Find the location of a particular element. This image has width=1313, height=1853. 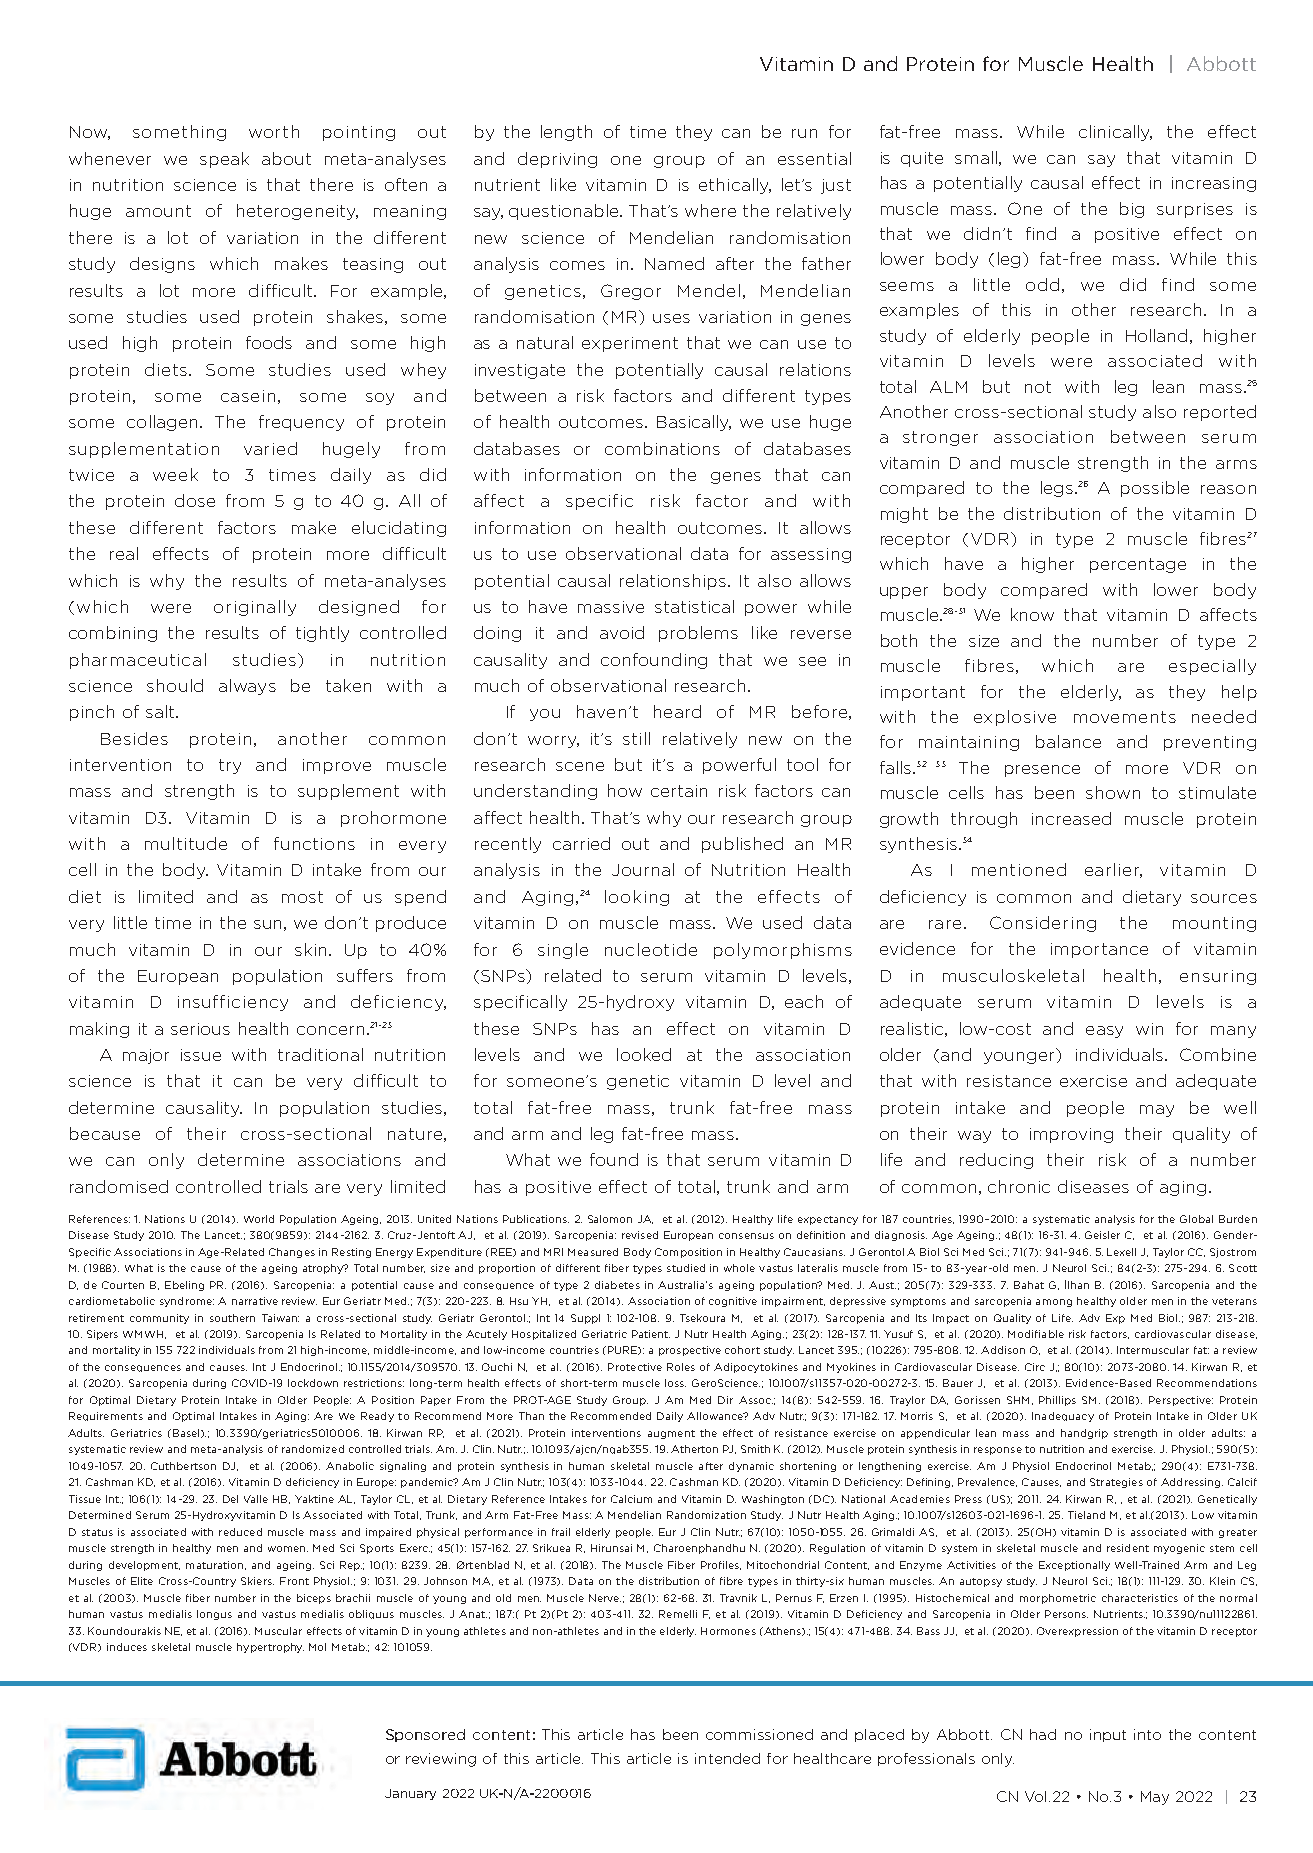

Roles is located at coordinates (681, 1367).
